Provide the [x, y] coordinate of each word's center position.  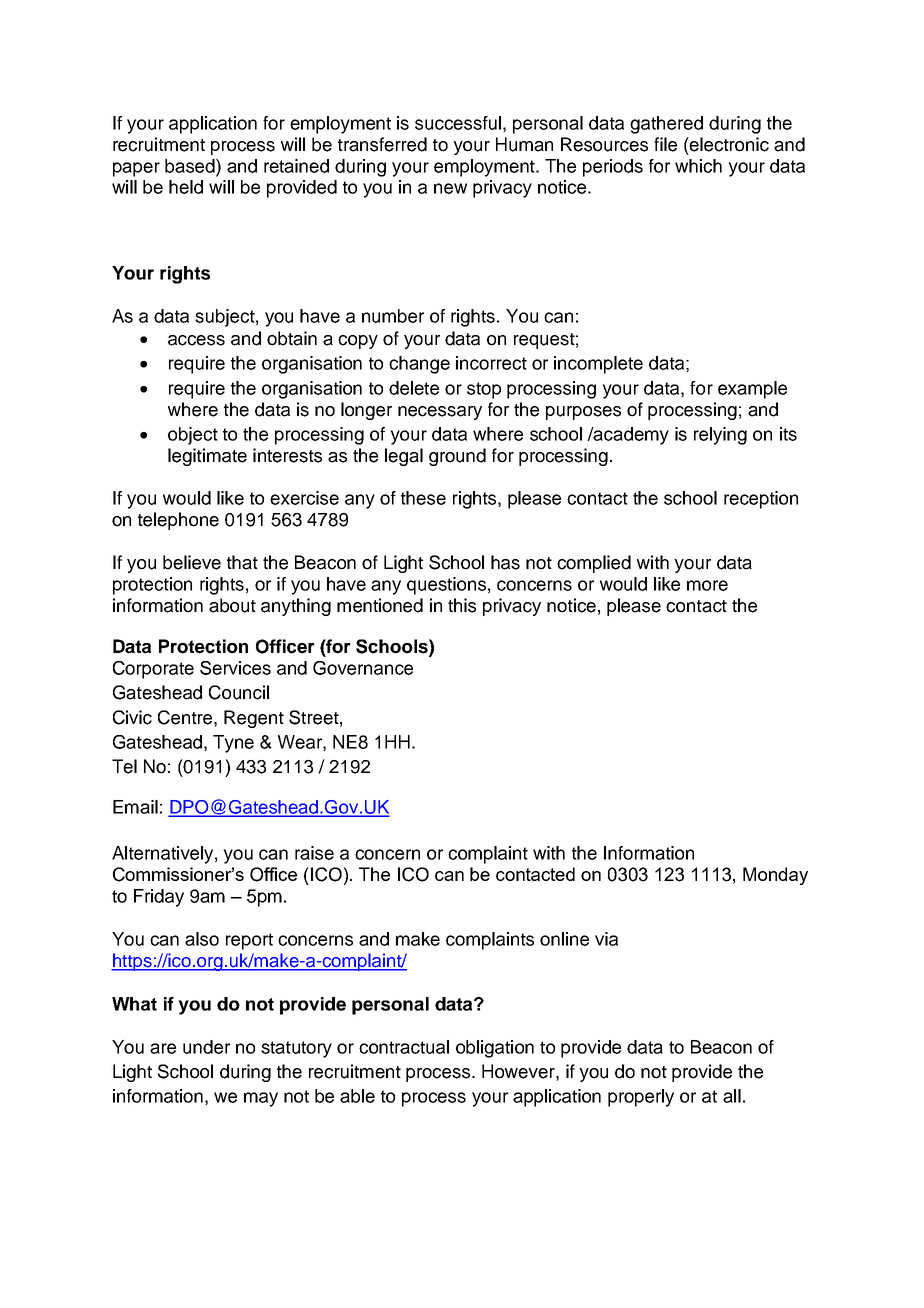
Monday [775, 876]
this [462, 605]
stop [484, 390]
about [232, 605]
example [752, 390]
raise [314, 853]
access [196, 340]
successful [458, 123]
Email [135, 807]
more [707, 585]
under [206, 1047]
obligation [495, 1049]
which [698, 166]
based [191, 166]
